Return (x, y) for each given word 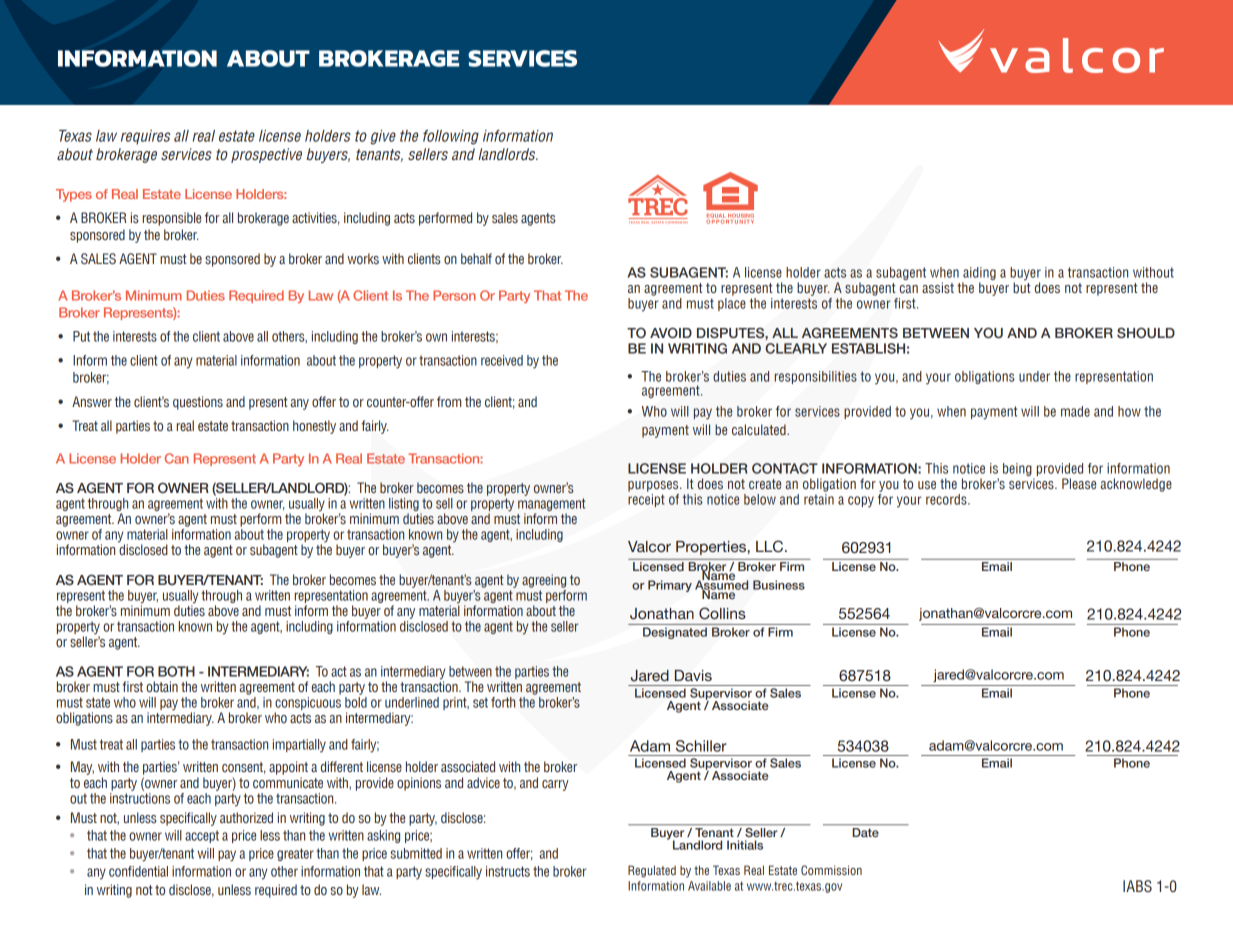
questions (198, 403)
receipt (646, 499)
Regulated (652, 871)
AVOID (671, 332)
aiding (979, 273)
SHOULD (1146, 332)
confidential (138, 871)
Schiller (701, 746)
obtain (162, 686)
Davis (693, 675)
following (451, 137)
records (947, 499)
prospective (266, 155)
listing (405, 506)
